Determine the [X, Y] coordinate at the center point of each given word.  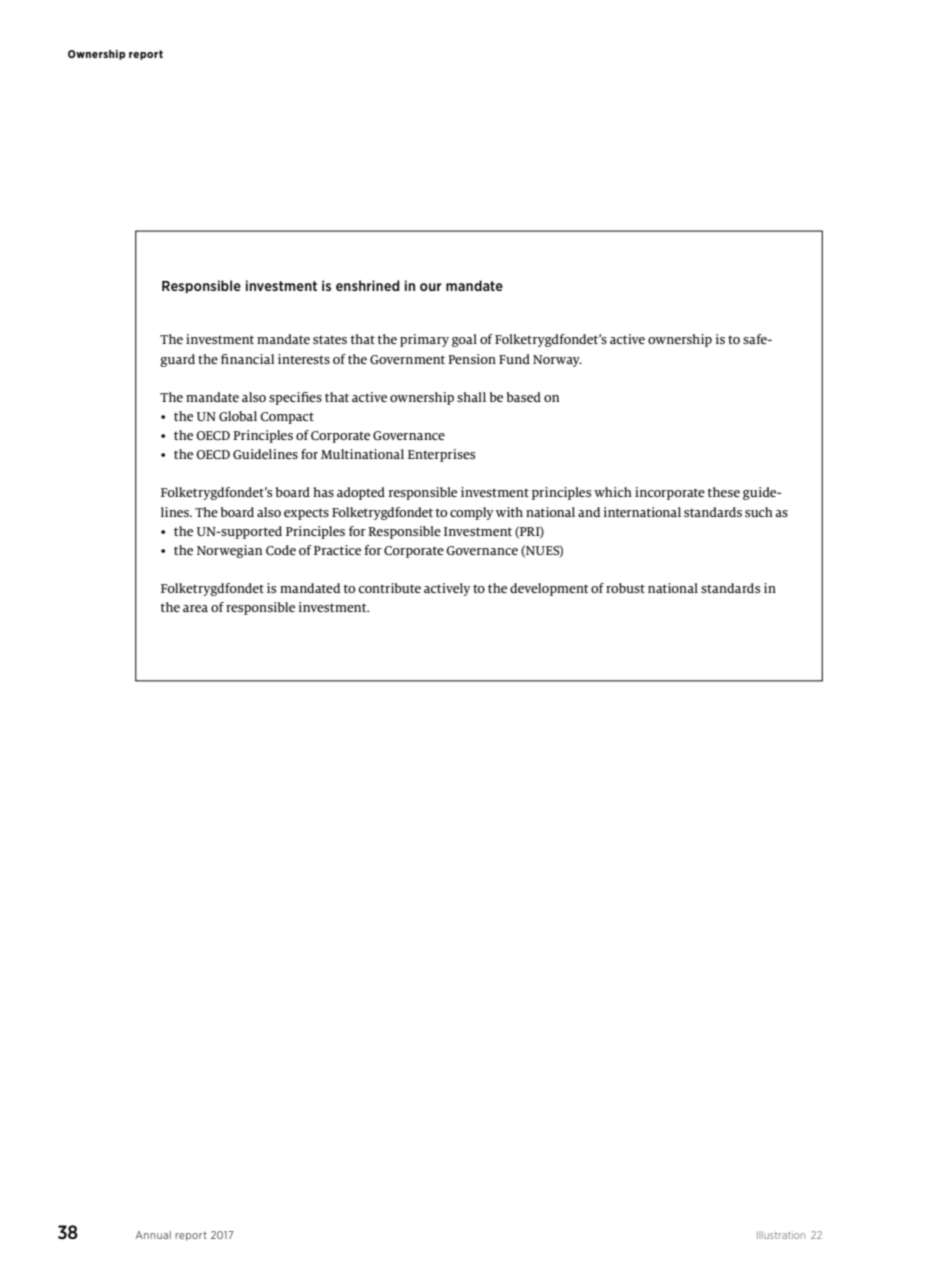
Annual [153, 1235]
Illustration [781, 1235]
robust [625, 588]
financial [247, 359]
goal [464, 340]
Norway [557, 361]
